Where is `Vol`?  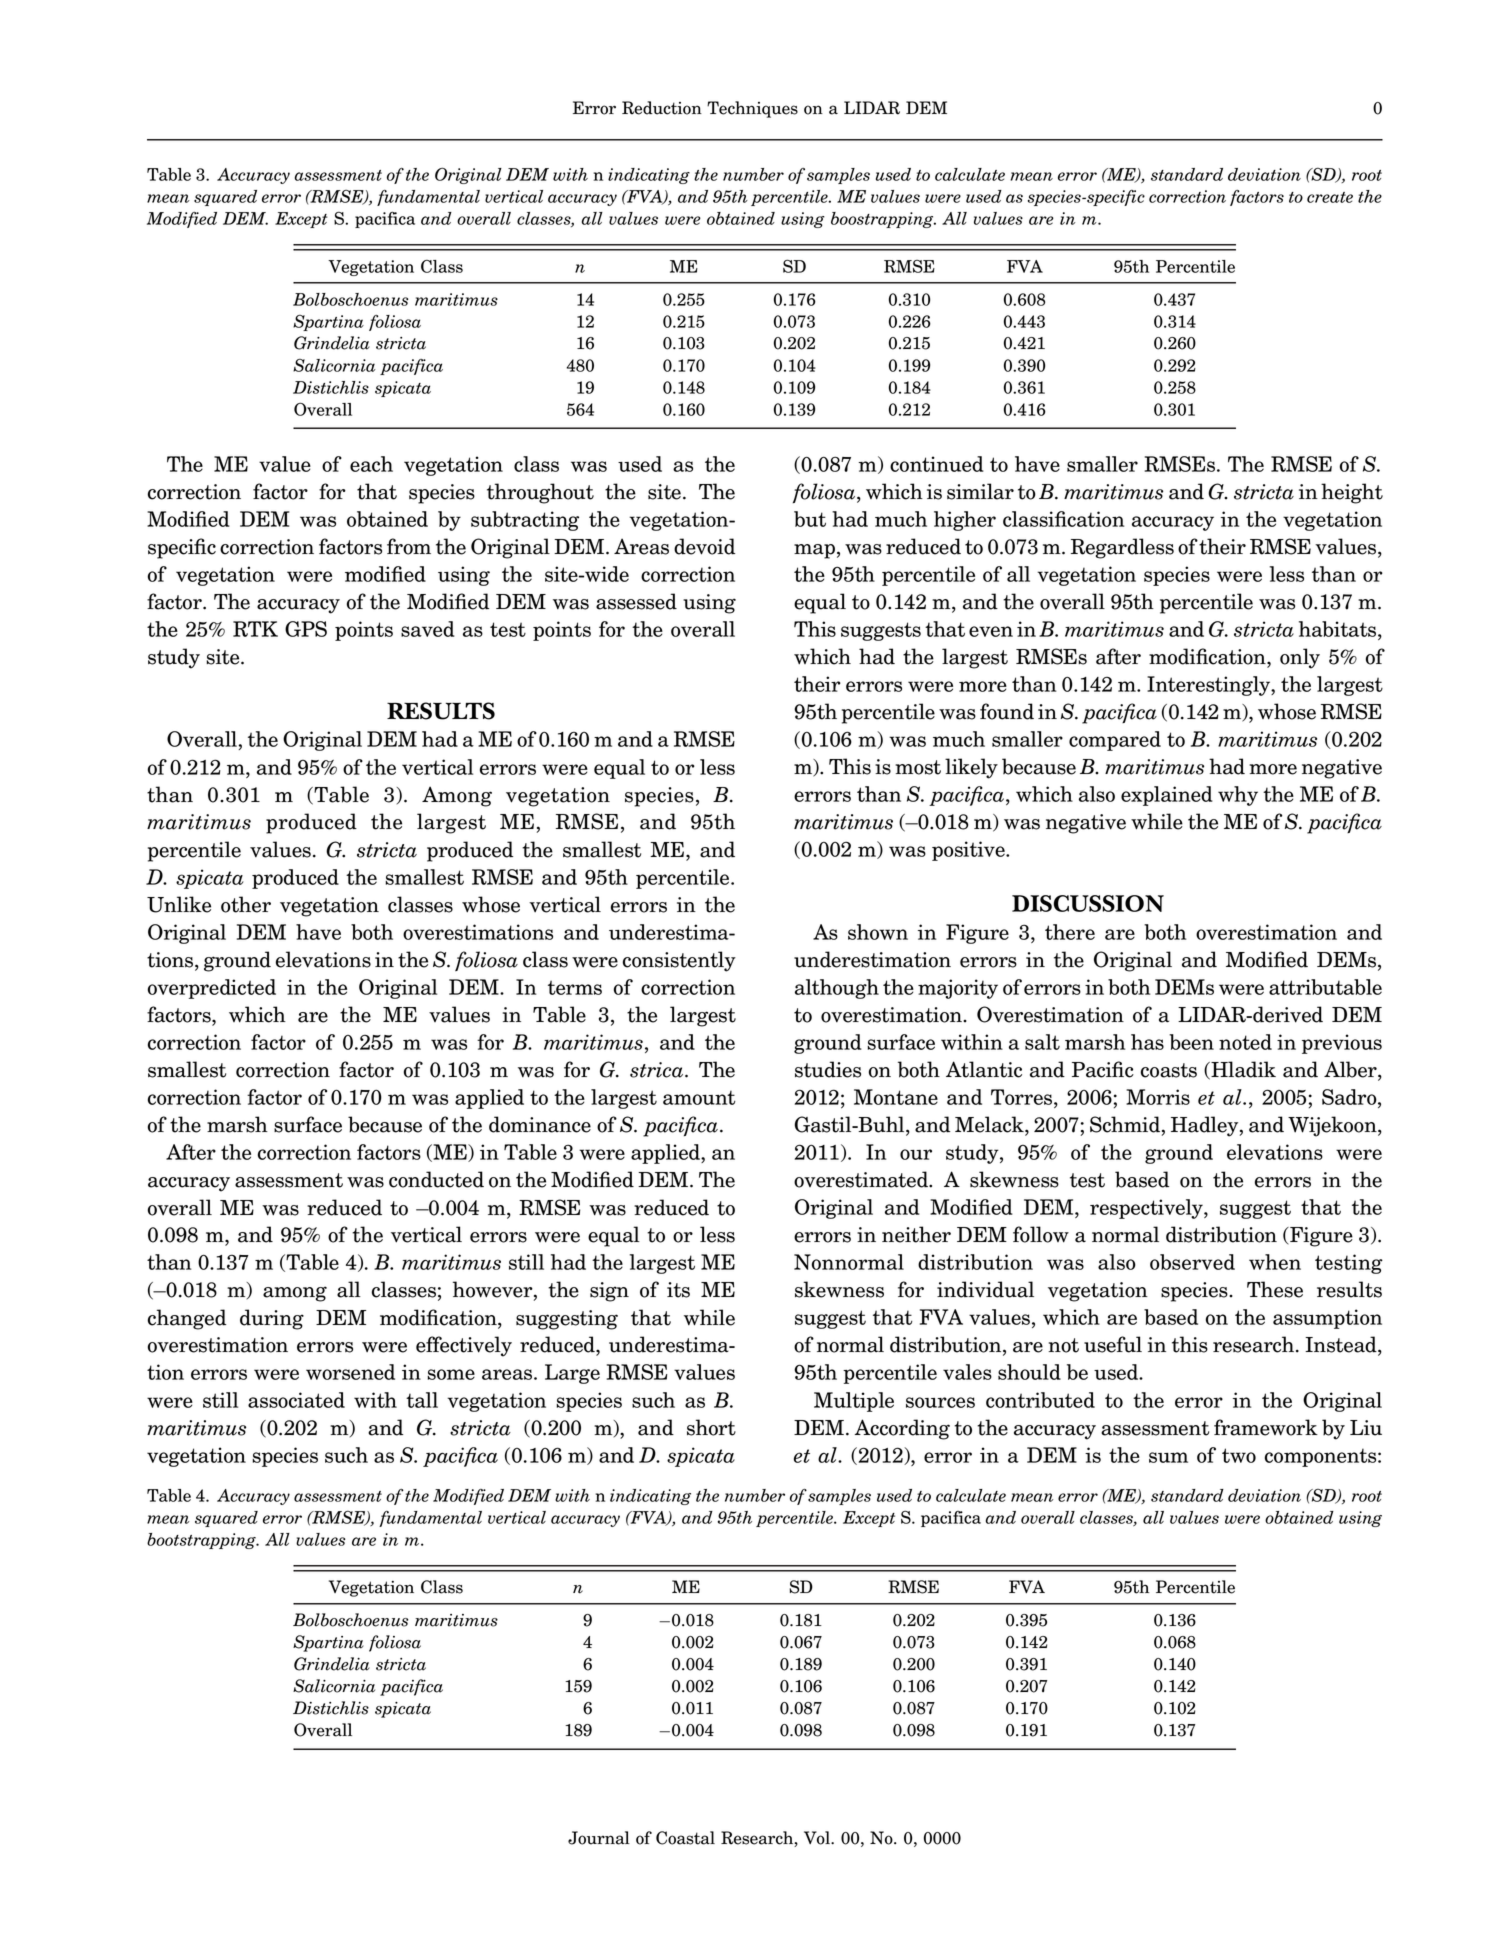
Vol is located at coordinates (818, 1838).
